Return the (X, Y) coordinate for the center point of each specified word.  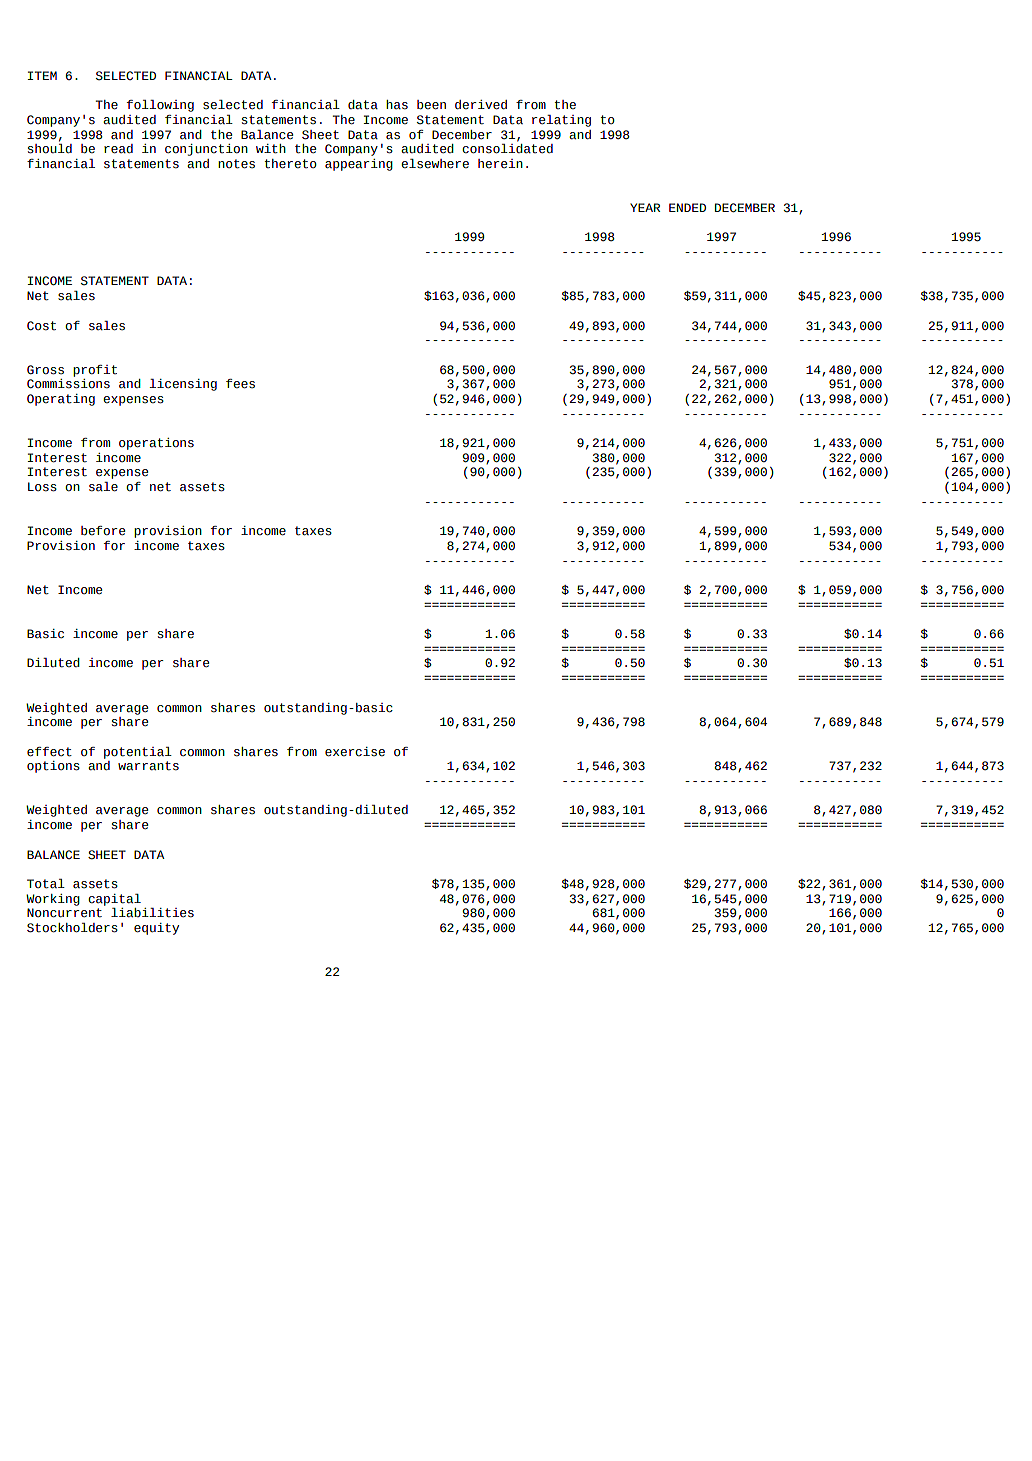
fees (240, 384)
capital (114, 900)
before (103, 531)
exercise (355, 752)
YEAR (645, 207)
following (160, 106)
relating (561, 121)
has (397, 105)
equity (156, 929)
